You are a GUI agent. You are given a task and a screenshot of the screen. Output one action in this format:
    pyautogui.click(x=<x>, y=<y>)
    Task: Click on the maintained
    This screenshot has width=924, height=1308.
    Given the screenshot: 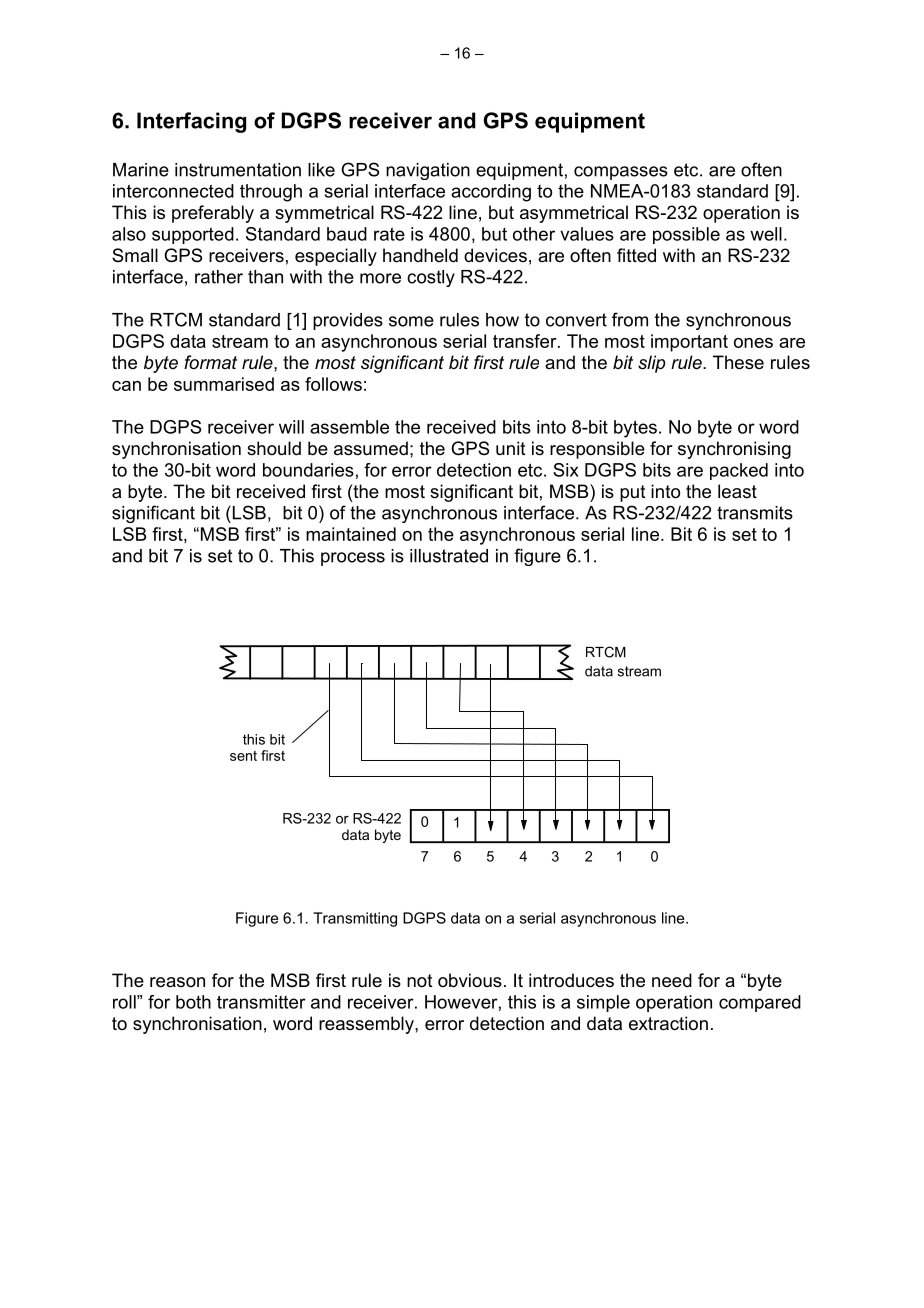 What is the action you would take?
    pyautogui.click(x=351, y=534)
